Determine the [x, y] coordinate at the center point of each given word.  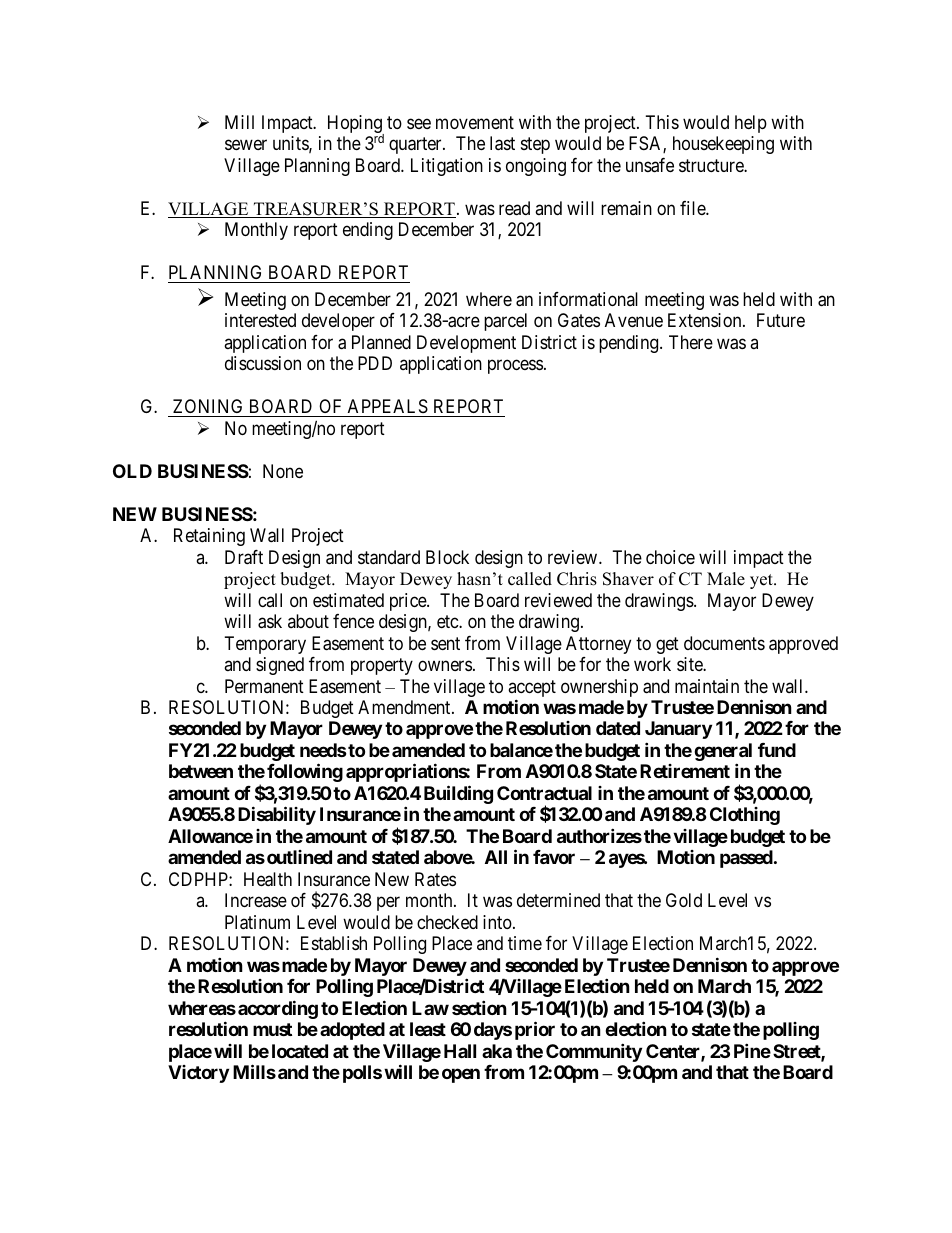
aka [497, 1051]
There [691, 342]
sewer [246, 145]
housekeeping [723, 145]
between [201, 771]
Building [458, 794]
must [272, 1029]
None [283, 471]
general [723, 753]
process [515, 367]
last [502, 143]
